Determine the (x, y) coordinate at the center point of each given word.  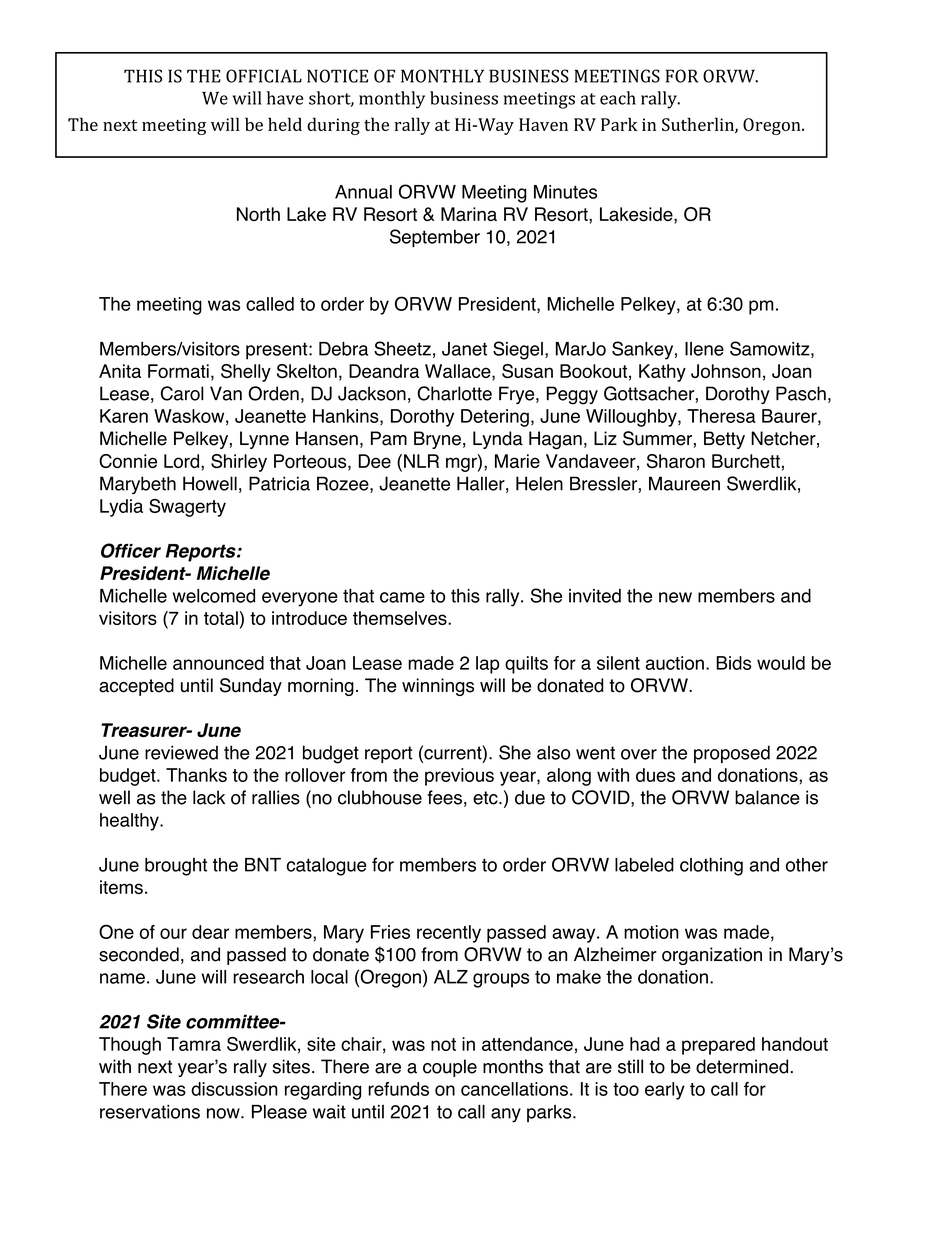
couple (450, 1068)
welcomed (214, 596)
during (333, 126)
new (675, 597)
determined (742, 1066)
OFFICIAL (264, 76)
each (618, 98)
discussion (234, 1089)
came (402, 597)
